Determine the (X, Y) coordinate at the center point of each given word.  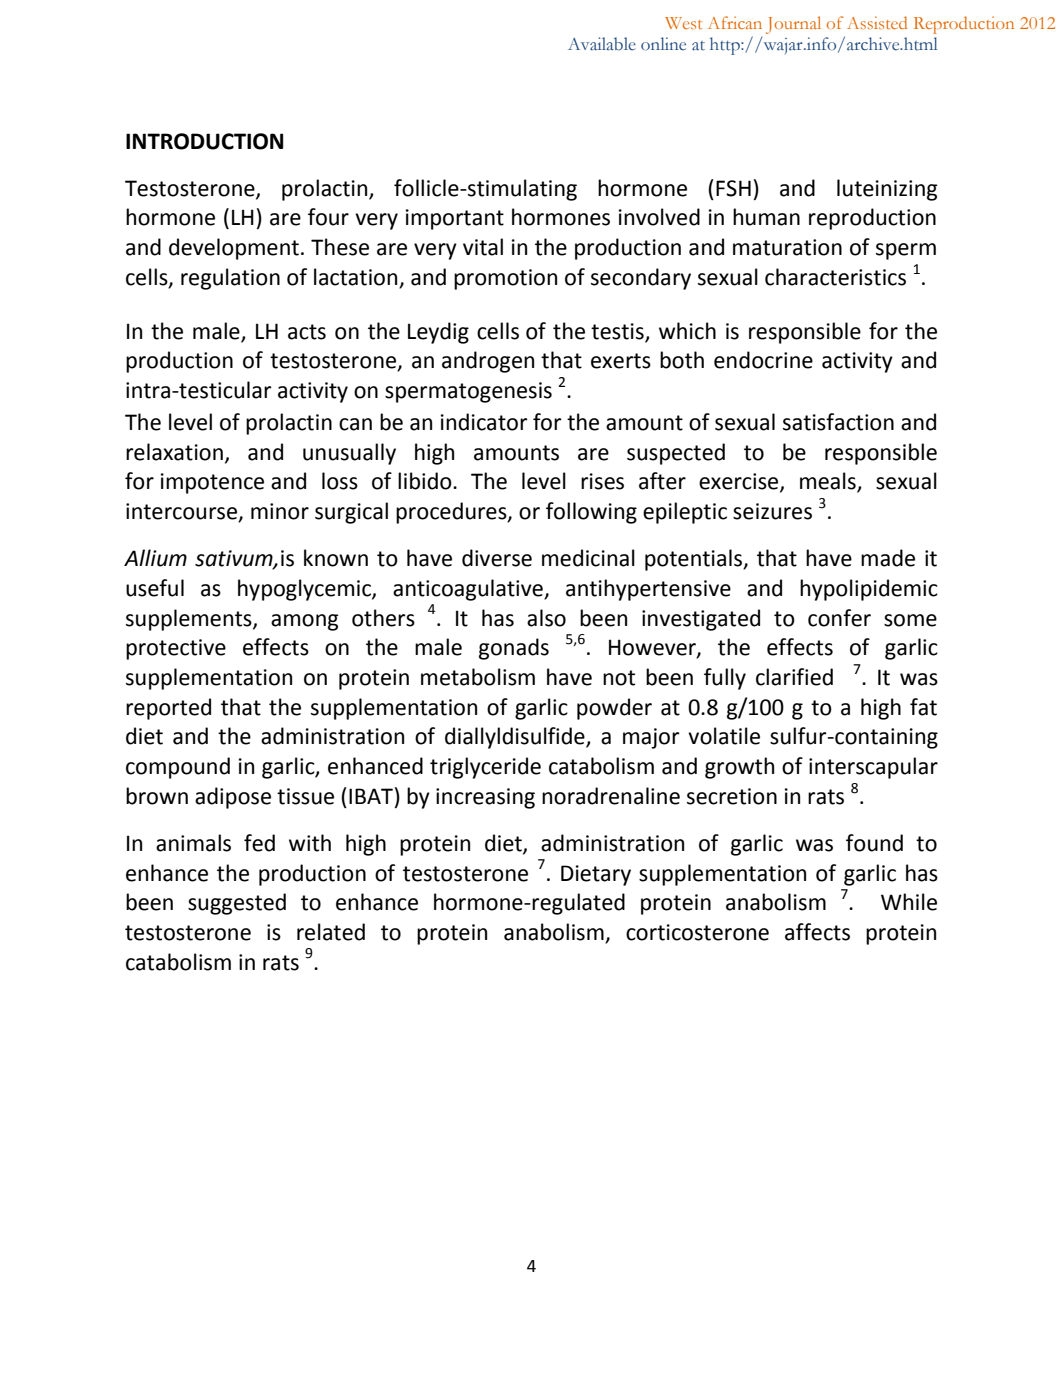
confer (839, 618)
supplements (190, 620)
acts (307, 332)
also (546, 618)
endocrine (763, 360)
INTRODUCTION (204, 141)
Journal (793, 25)
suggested (237, 904)
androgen (488, 362)
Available (602, 44)
